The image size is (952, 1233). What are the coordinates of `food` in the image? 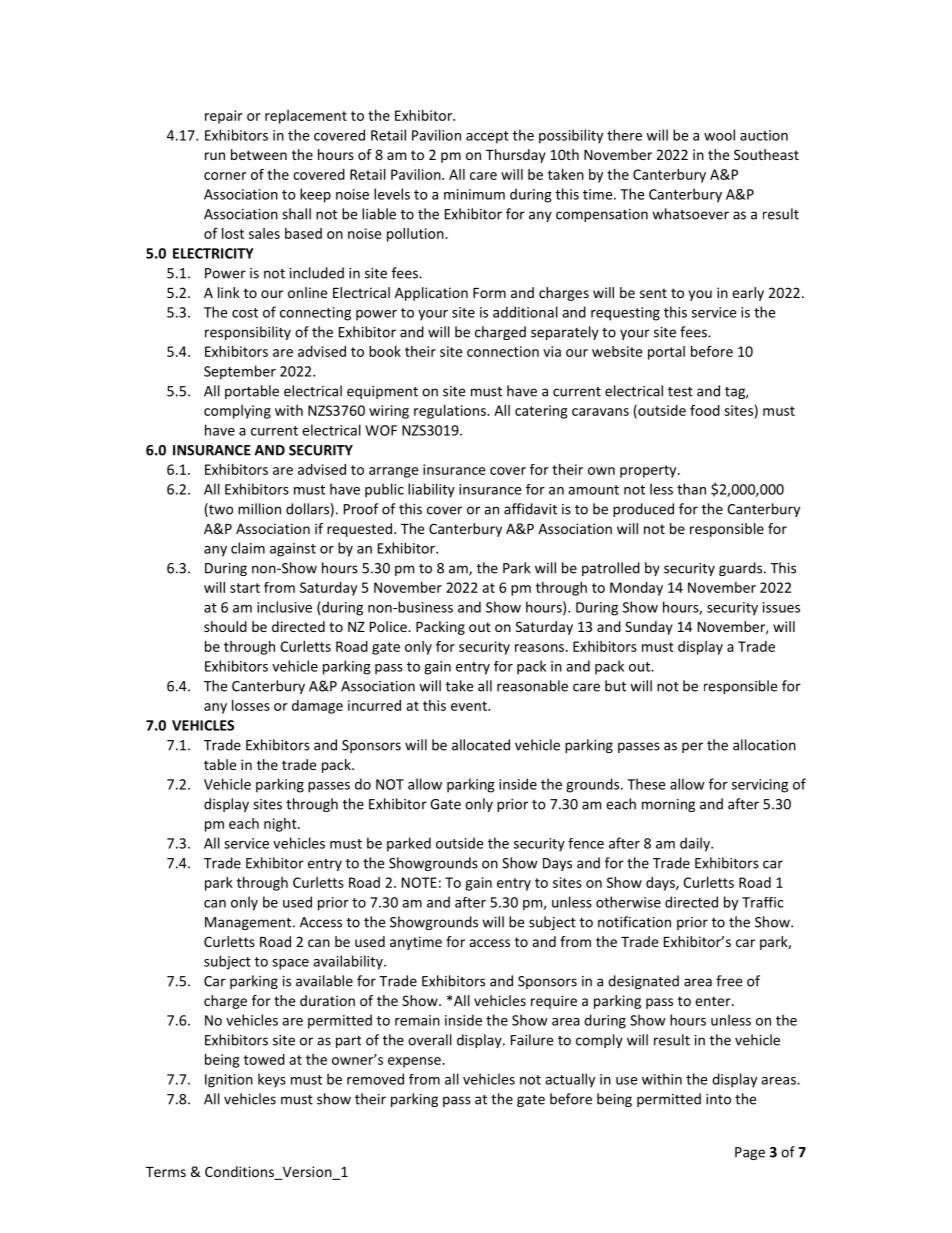 It's located at (705, 410).
